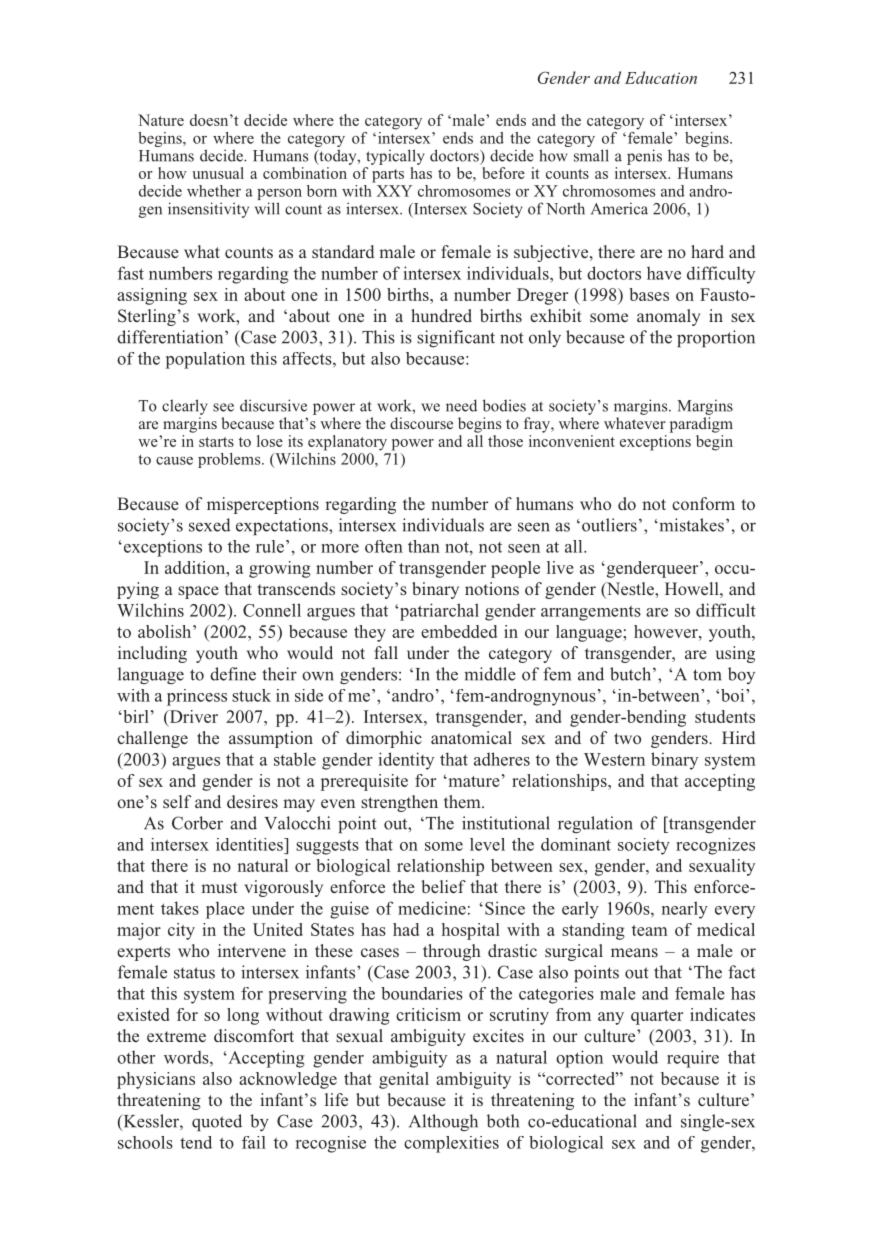 The width and height of the document is (874, 1247). Describe the element at coordinates (667, 631) in the document. I see `however` at that location.
